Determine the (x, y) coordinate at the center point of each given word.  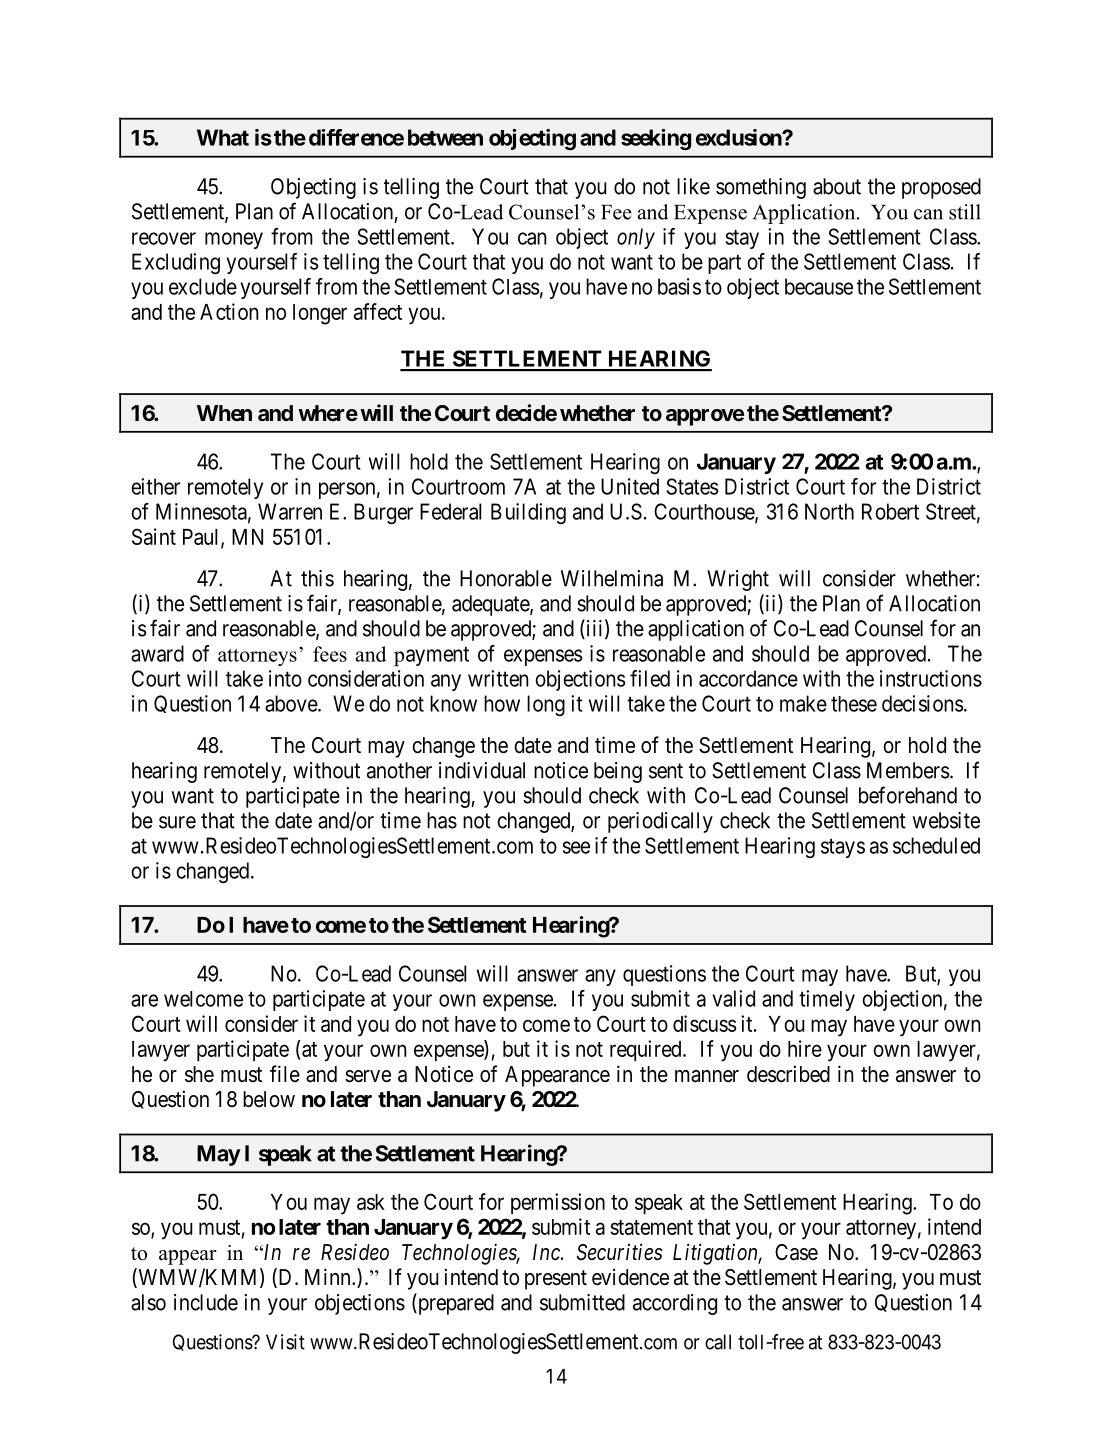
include (206, 1302)
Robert (890, 511)
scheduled (936, 845)
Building (528, 513)
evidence (630, 1277)
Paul (202, 538)
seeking (656, 139)
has (442, 820)
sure (177, 822)
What (223, 137)
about (837, 186)
